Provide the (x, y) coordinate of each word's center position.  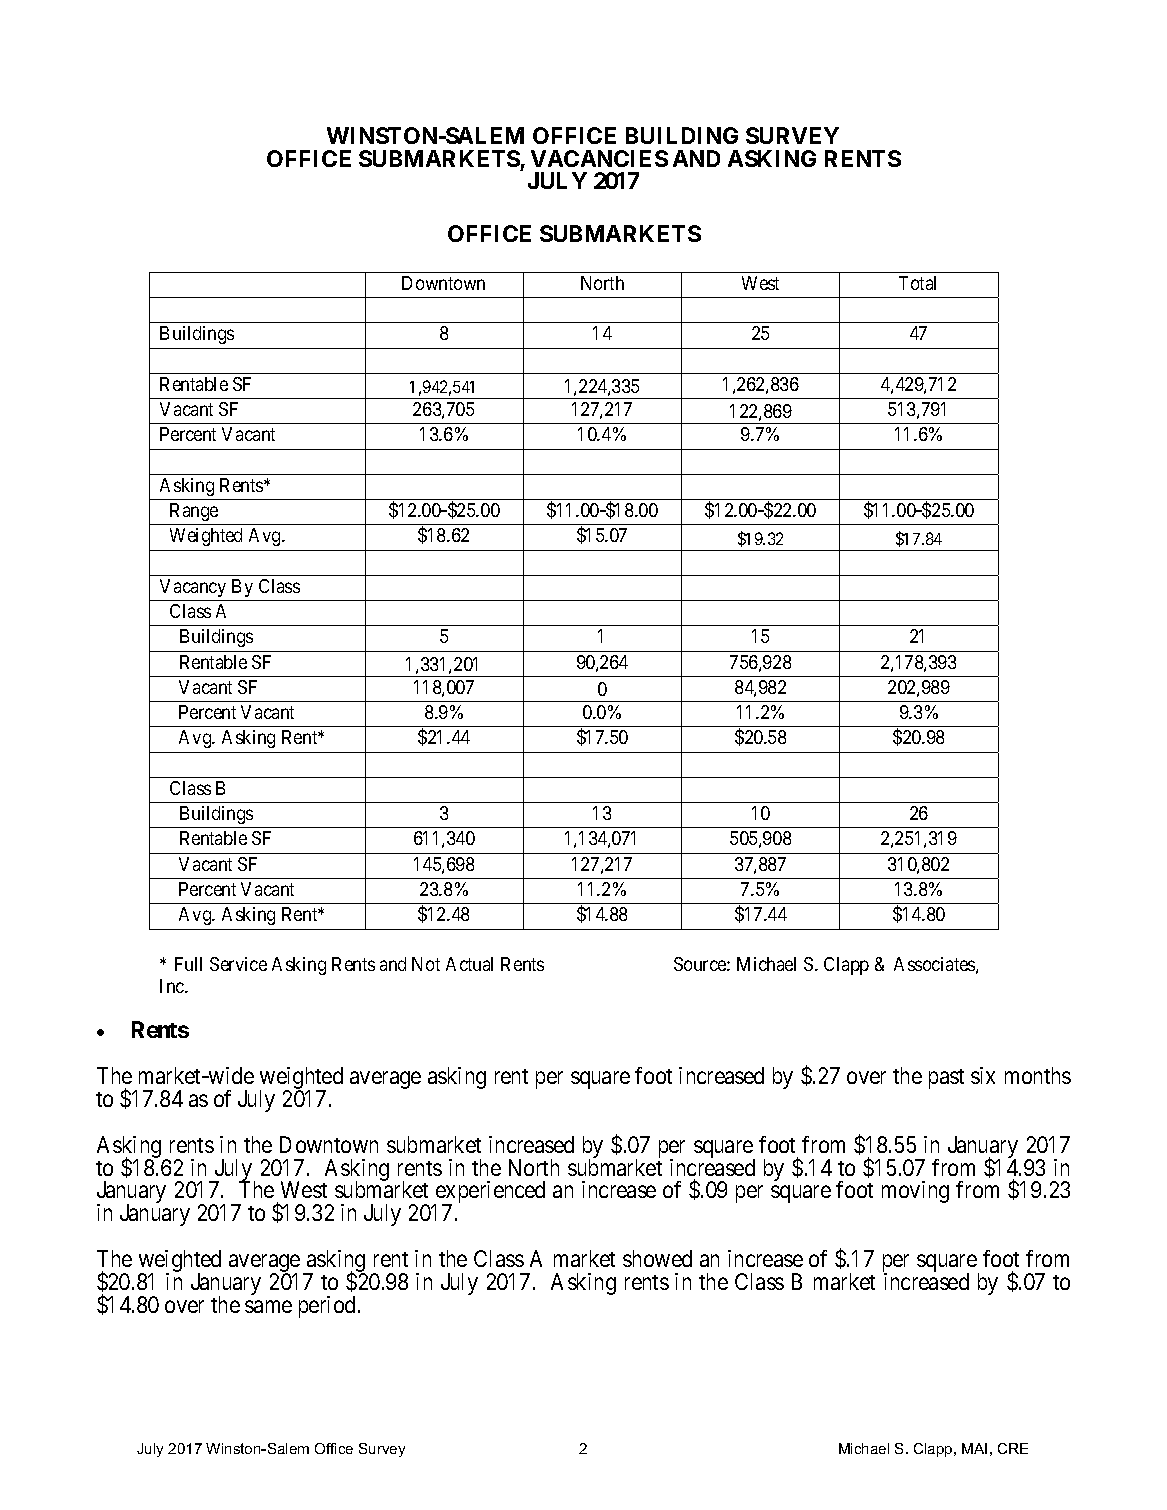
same (268, 1306)
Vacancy (193, 588)
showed (657, 1258)
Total (917, 283)
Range (194, 512)
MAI (974, 1448)
